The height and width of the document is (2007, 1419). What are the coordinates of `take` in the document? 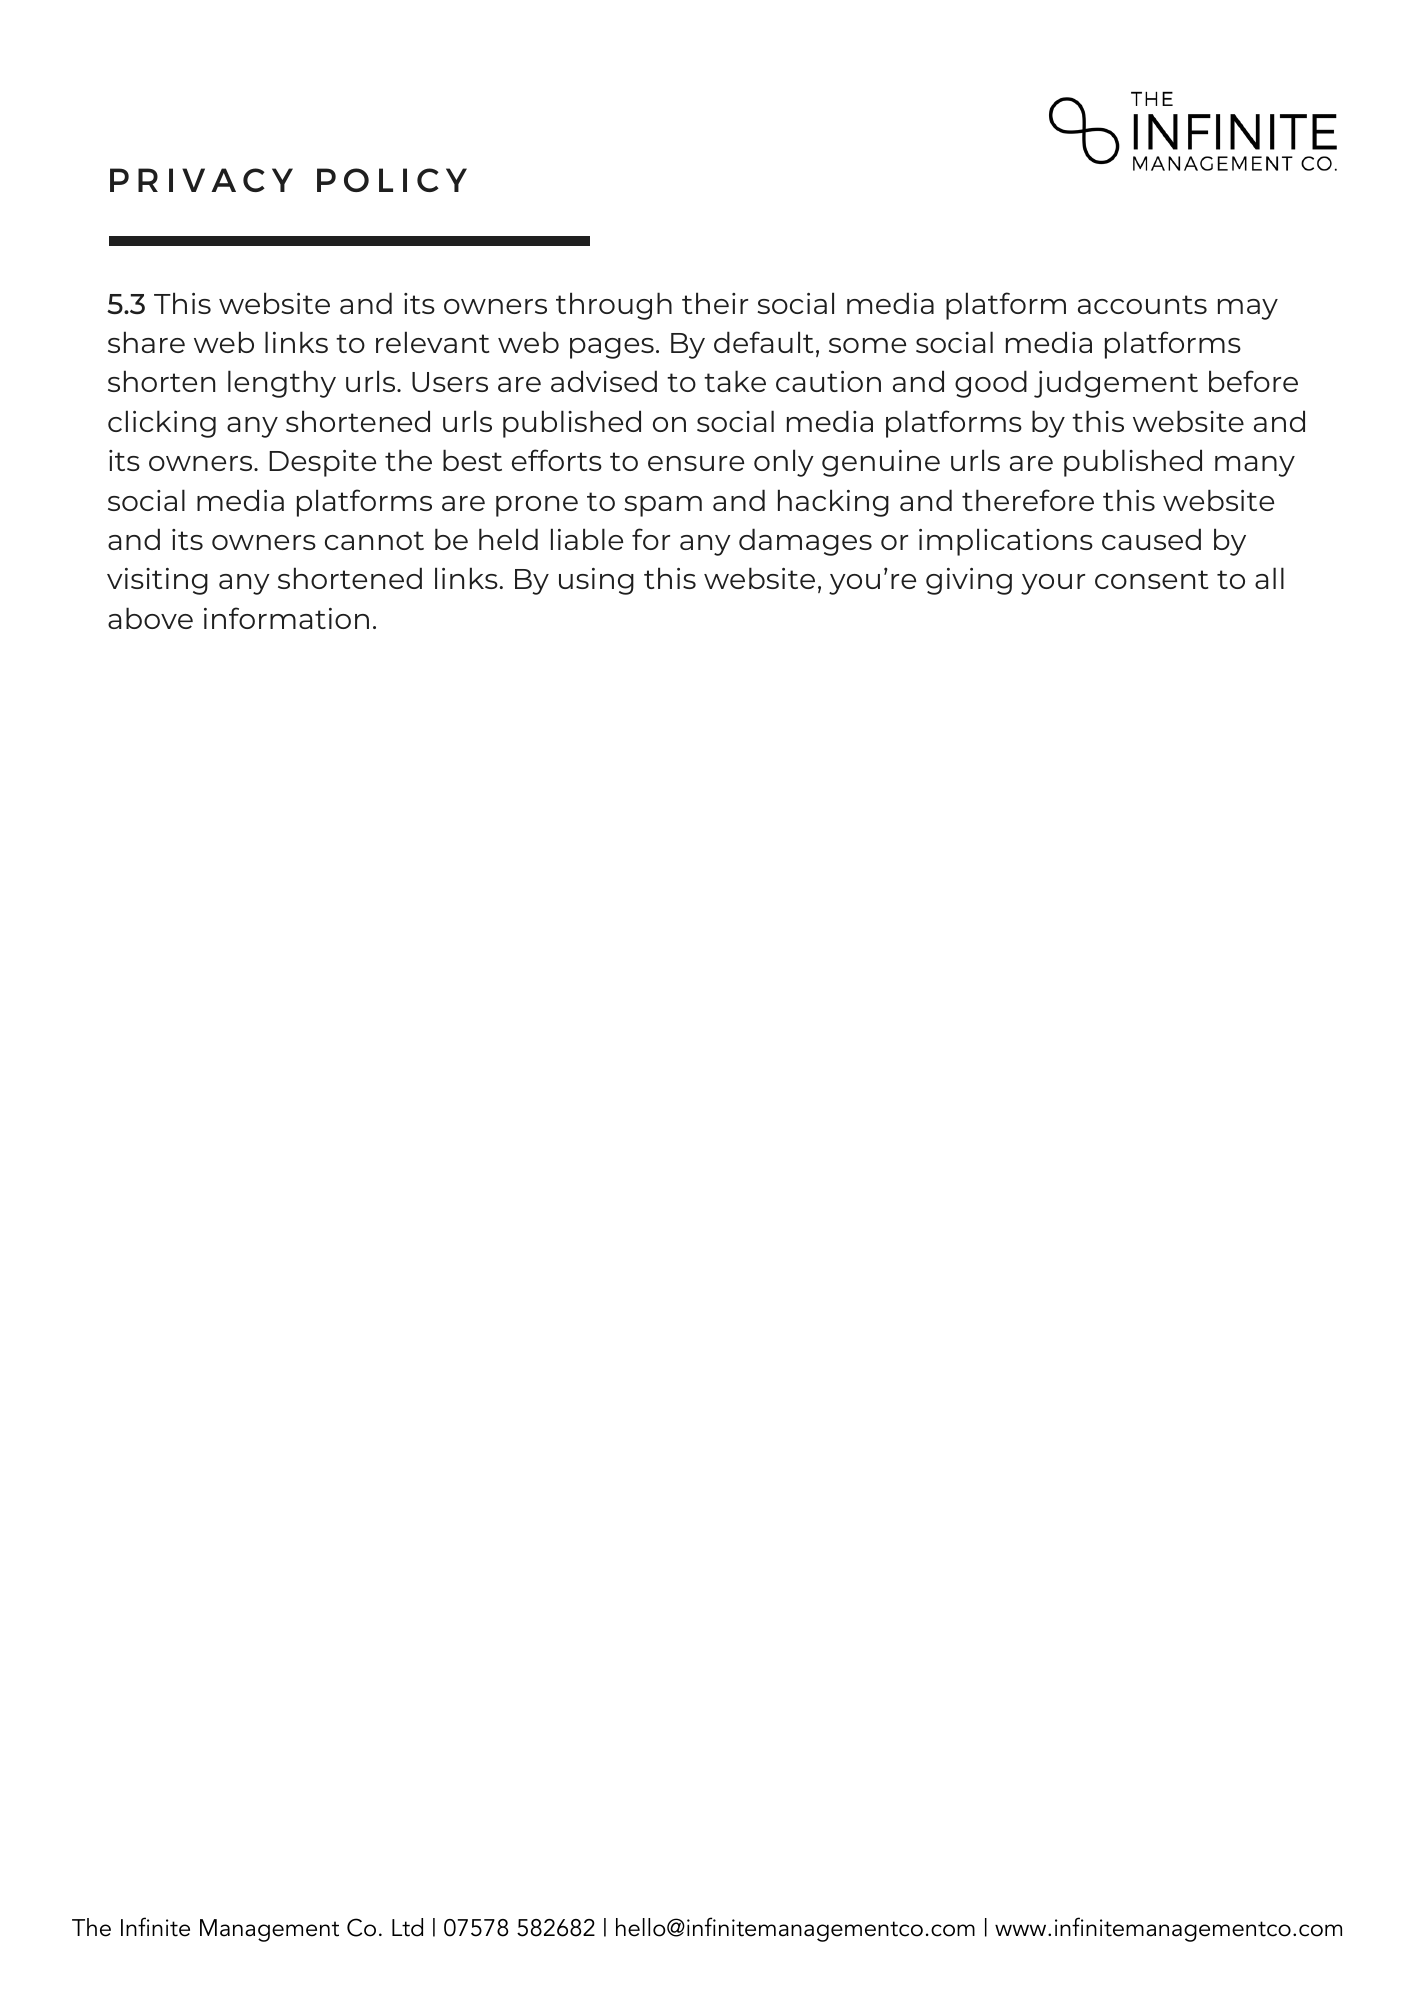 It's located at (735, 381).
